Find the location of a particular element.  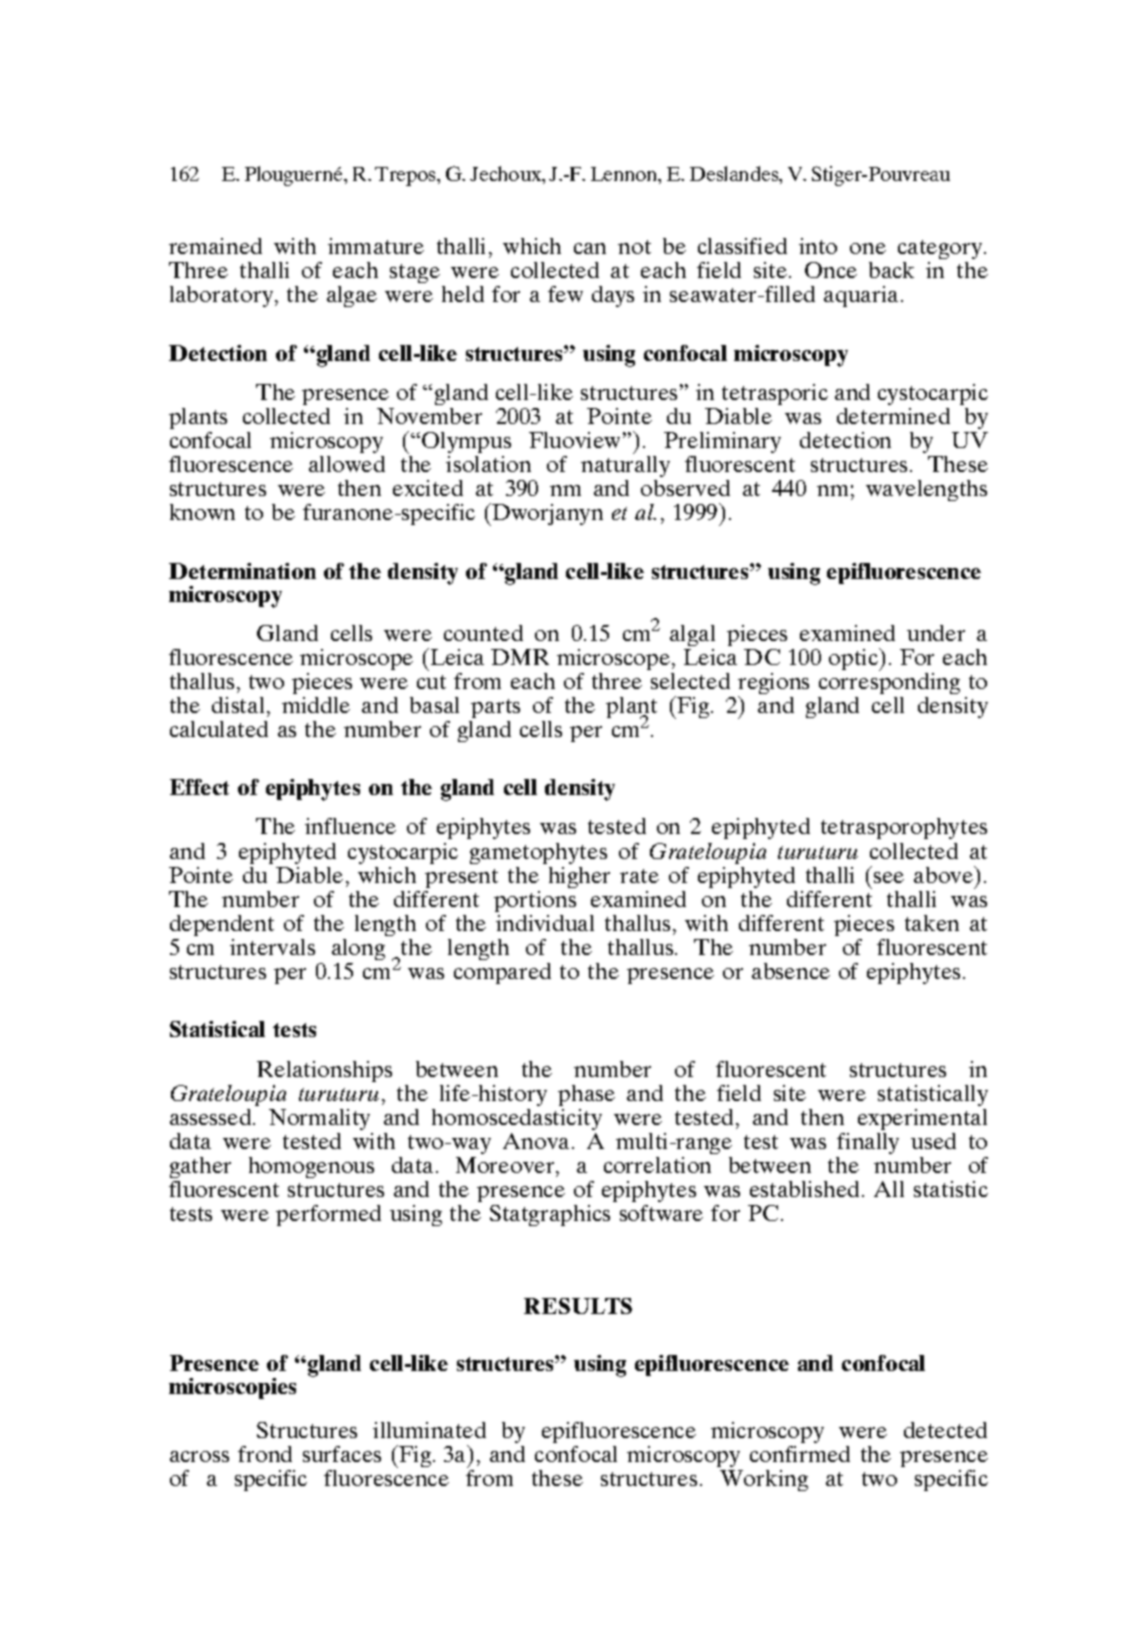

illuminated is located at coordinates (429, 1430).
